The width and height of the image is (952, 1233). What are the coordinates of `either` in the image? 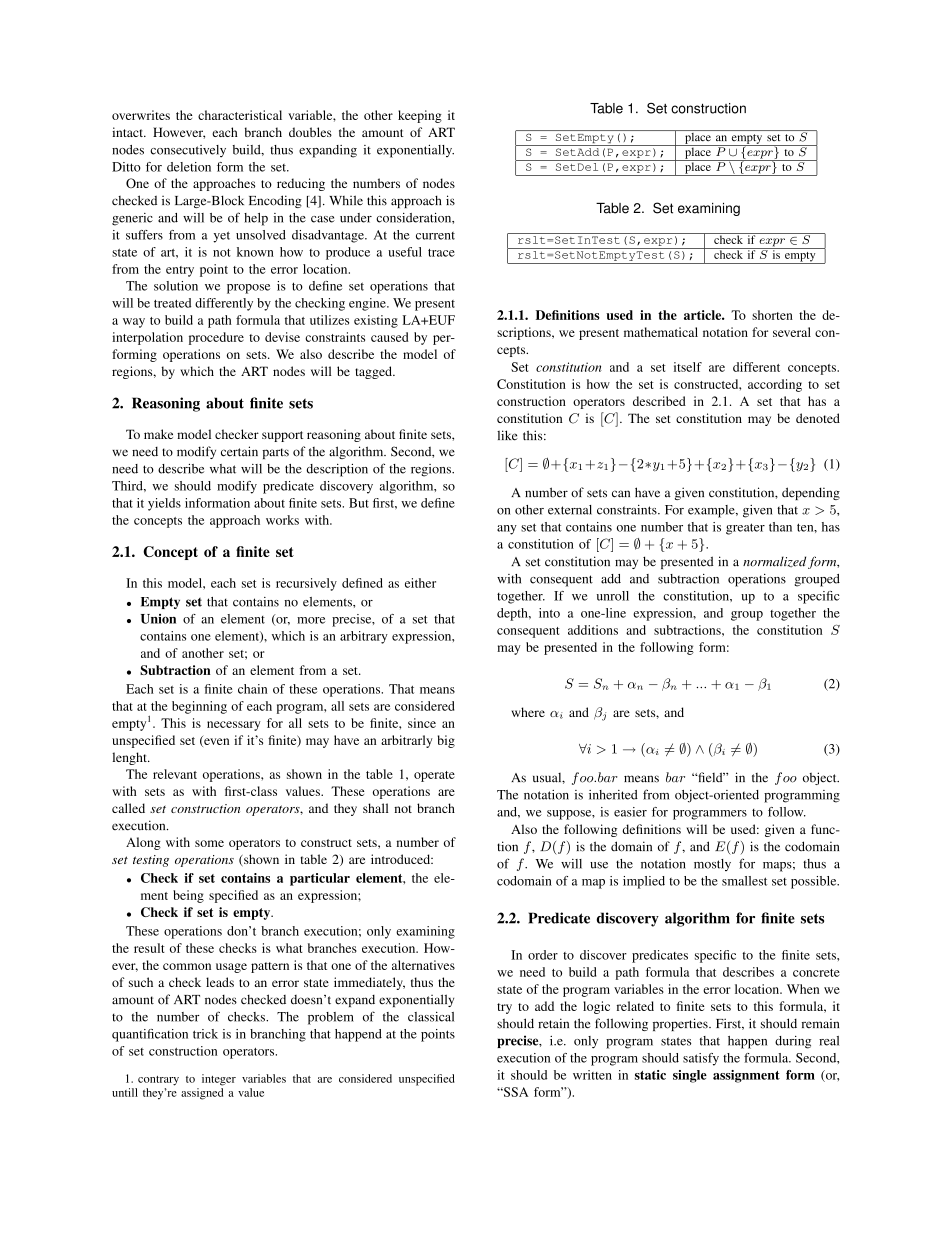 It's located at (420, 583).
